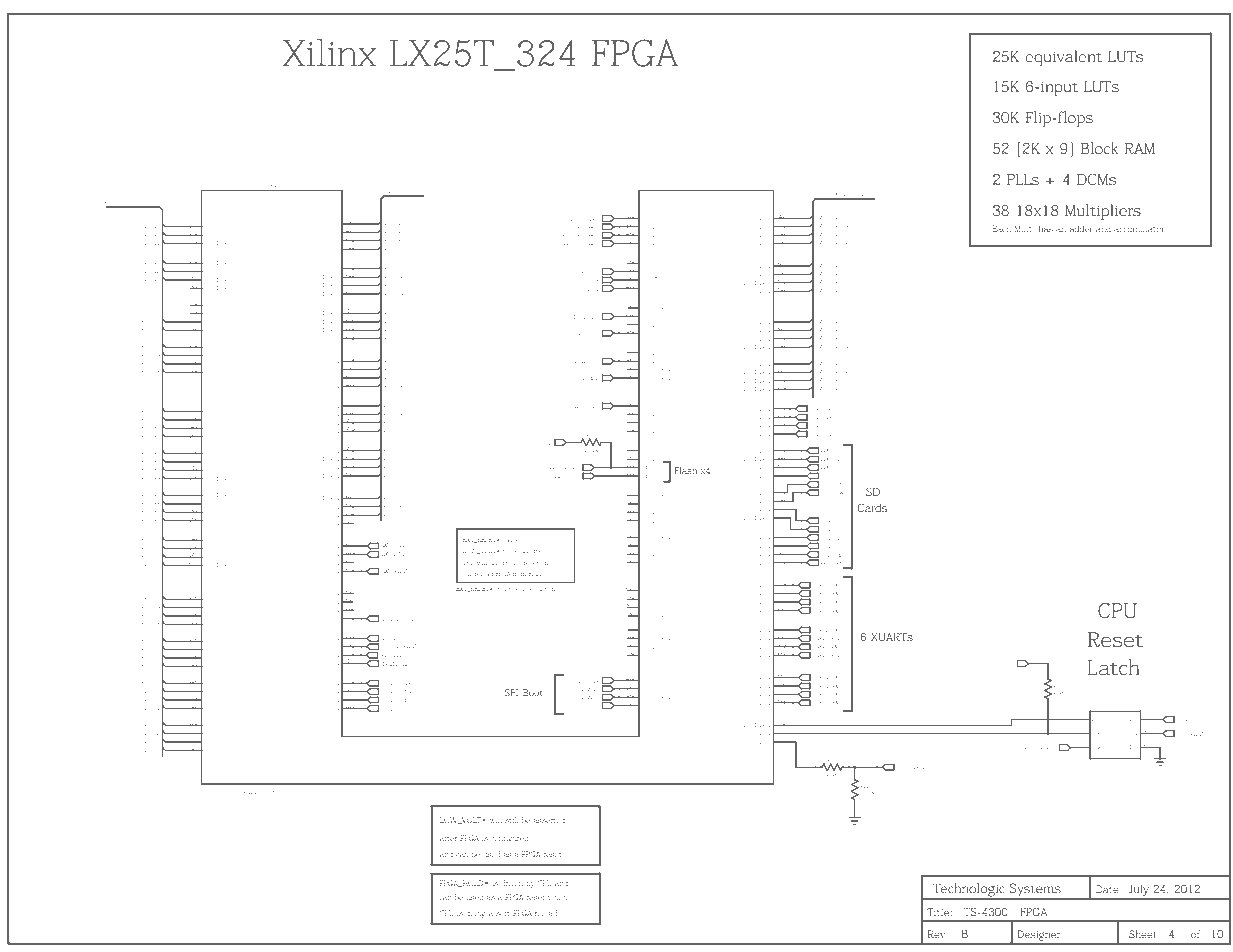 The image size is (1233, 952). What do you see at coordinates (872, 507) in the screenshot?
I see `Cards` at bounding box center [872, 507].
